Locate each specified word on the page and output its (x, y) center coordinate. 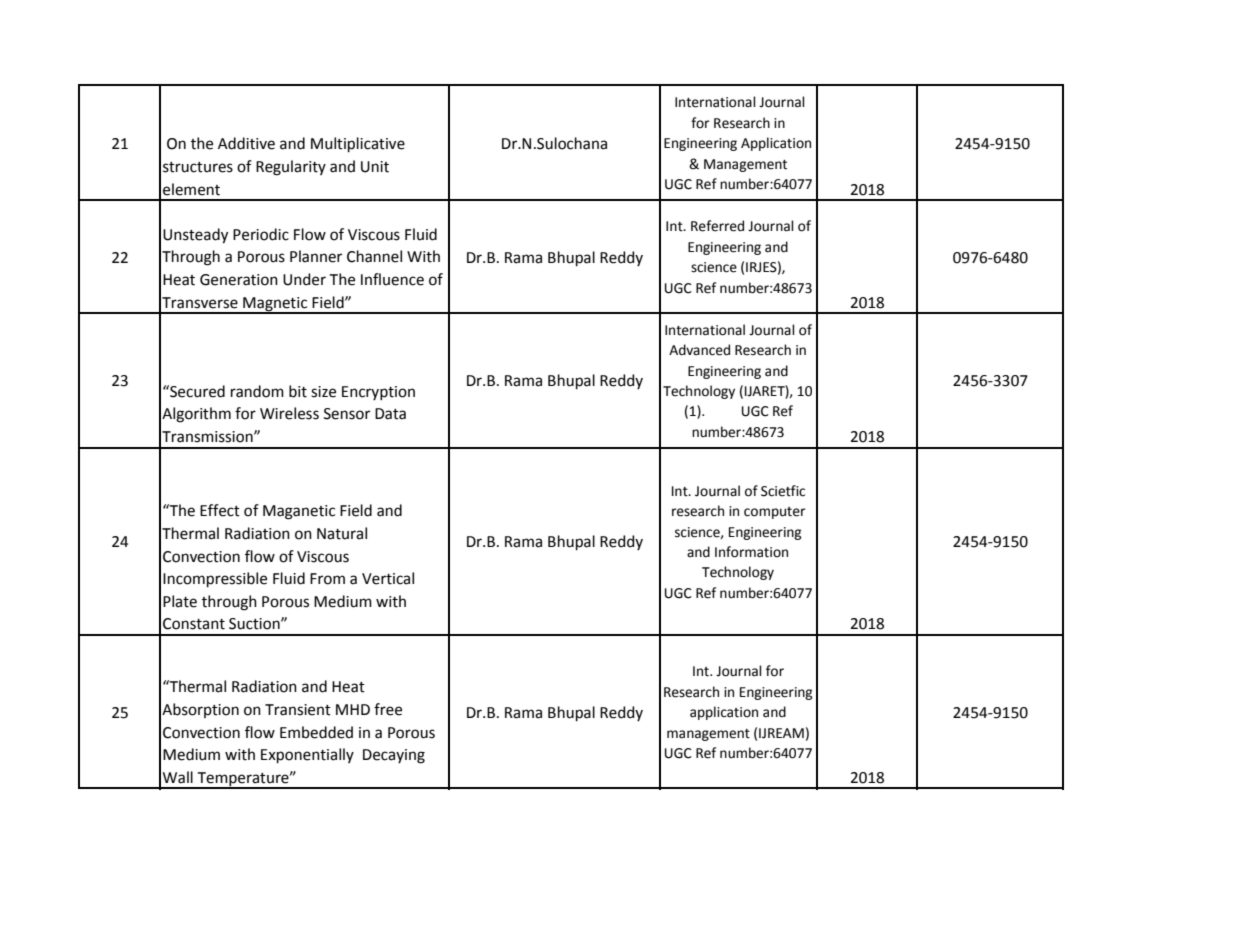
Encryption (378, 393)
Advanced (699, 350)
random (257, 391)
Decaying (394, 756)
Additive (246, 143)
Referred (717, 226)
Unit (375, 167)
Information (751, 552)
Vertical (388, 578)
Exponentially (307, 755)
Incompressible (215, 579)
